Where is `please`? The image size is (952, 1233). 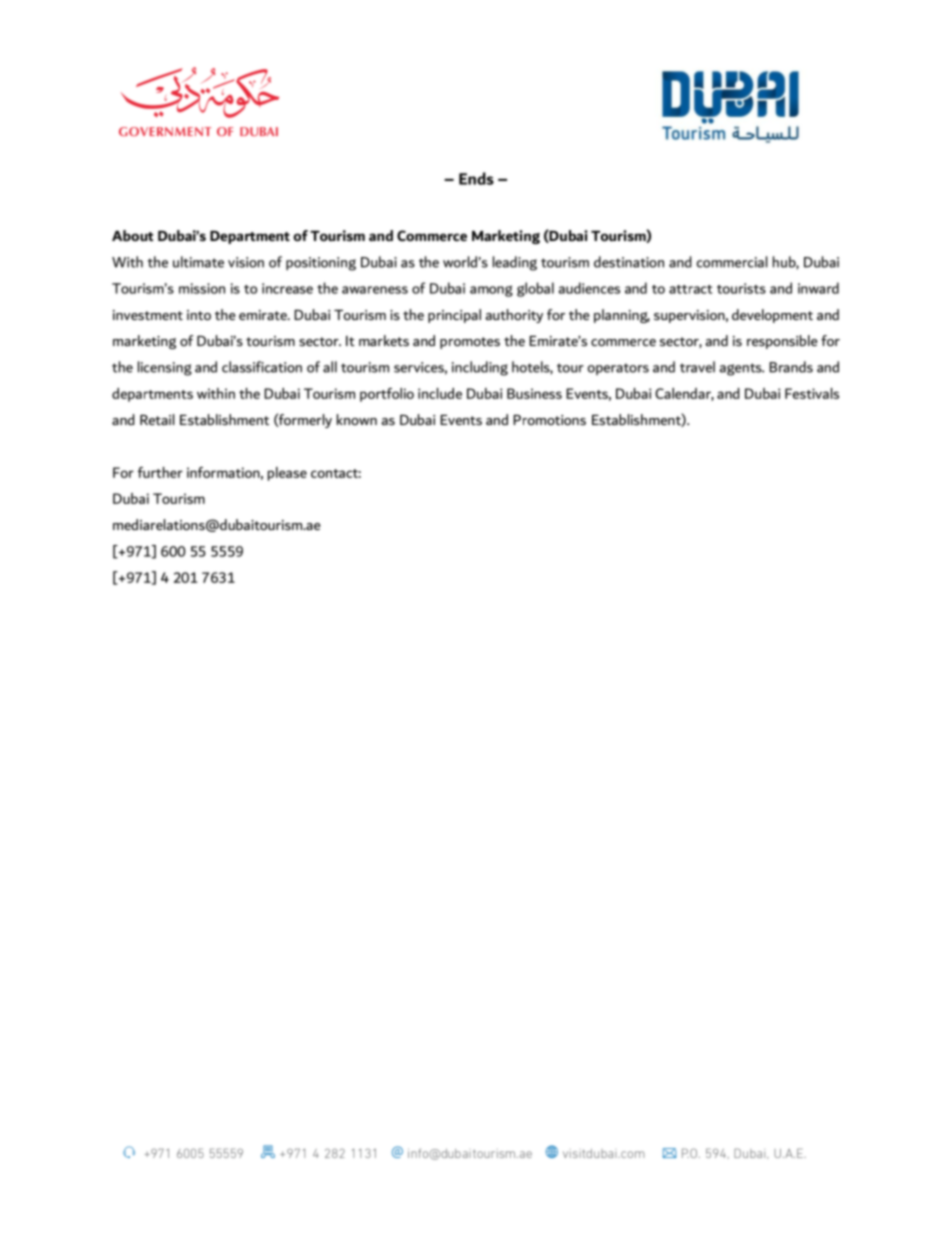 please is located at coordinates (287, 474).
